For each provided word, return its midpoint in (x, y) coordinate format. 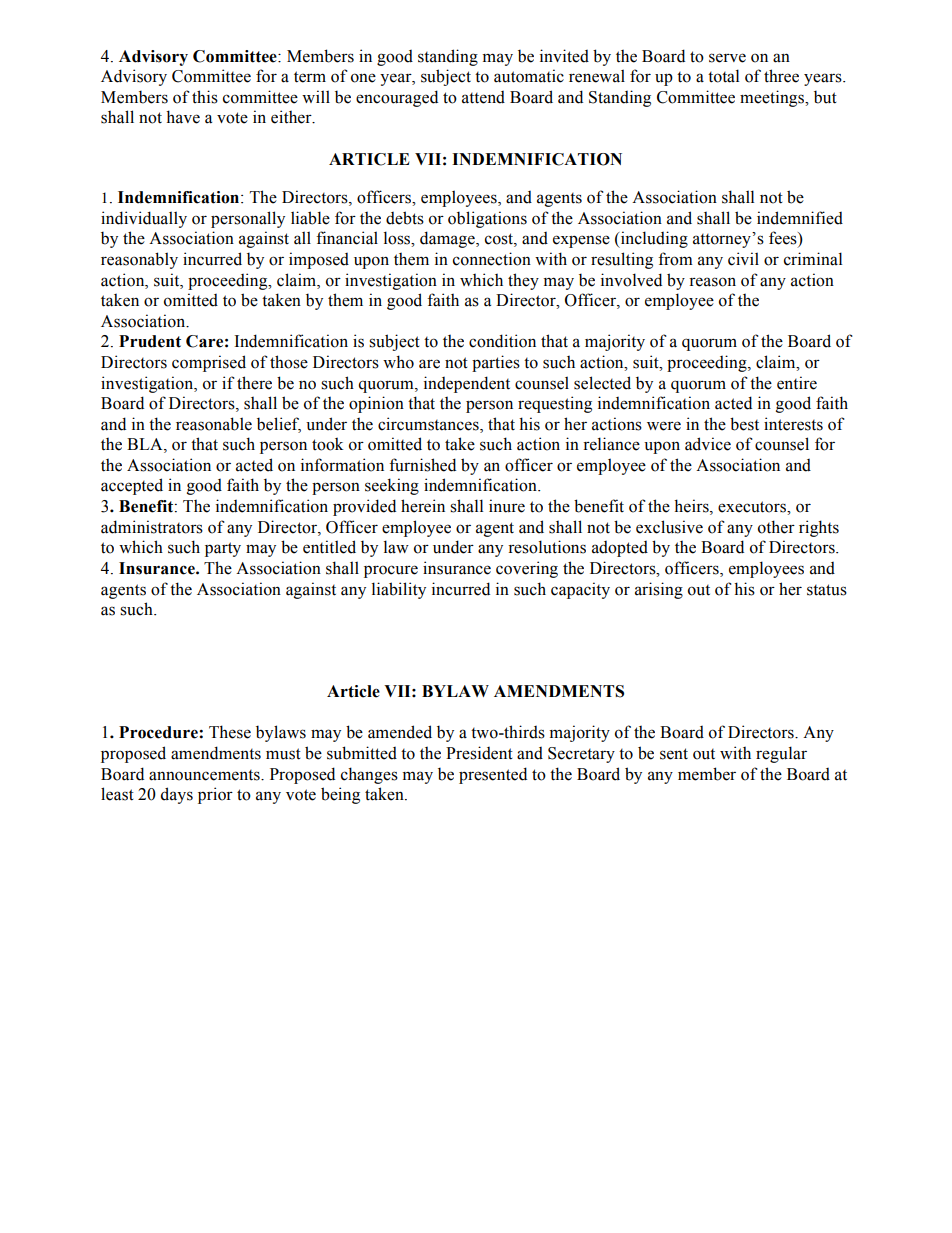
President (479, 753)
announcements (205, 775)
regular (781, 754)
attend (483, 97)
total (723, 76)
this (205, 97)
